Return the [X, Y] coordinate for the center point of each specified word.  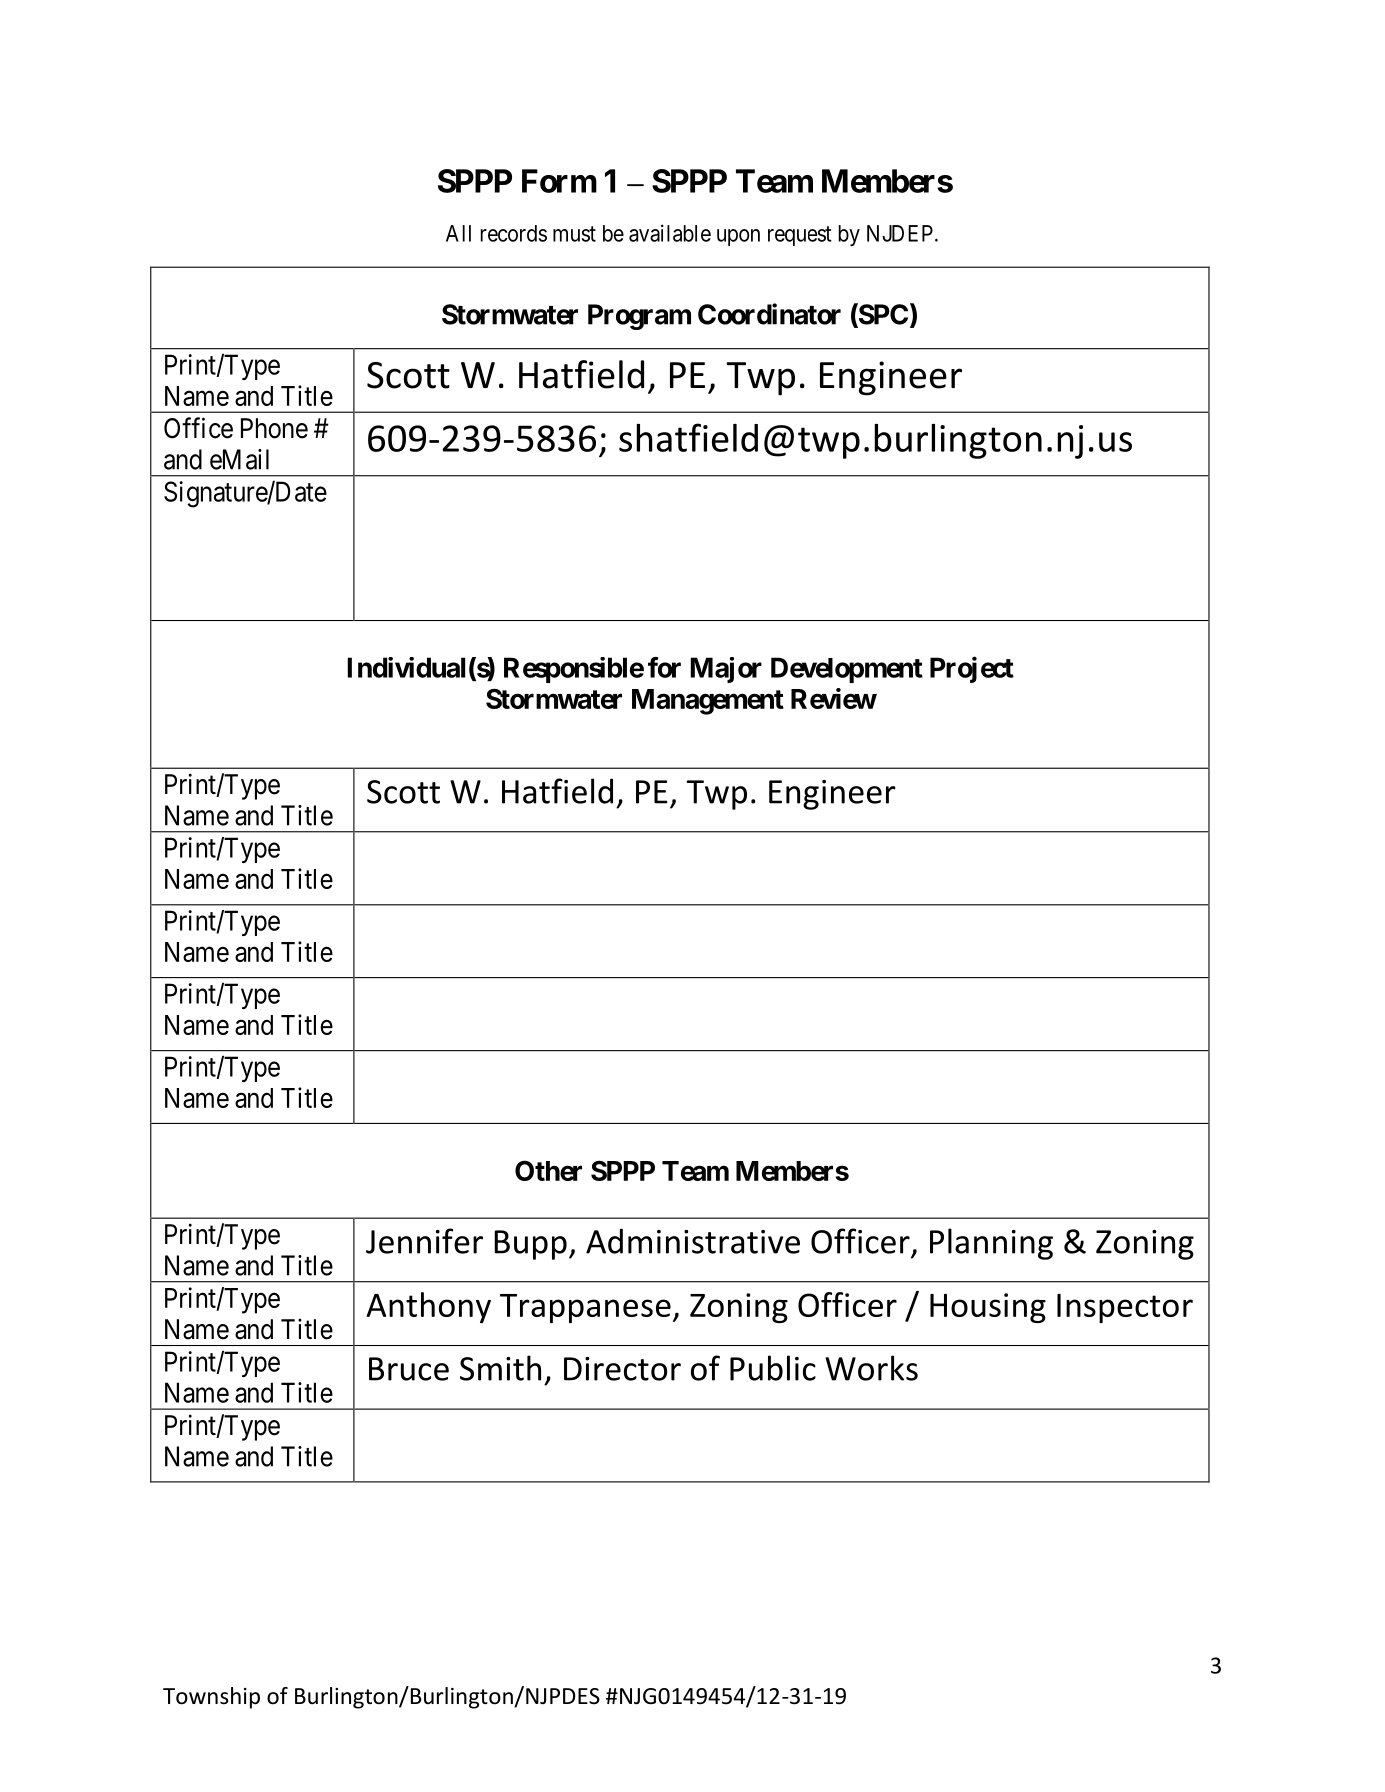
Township [211, 1698]
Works [871, 1368]
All [458, 233]
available [670, 233]
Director [622, 1369]
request [799, 236]
